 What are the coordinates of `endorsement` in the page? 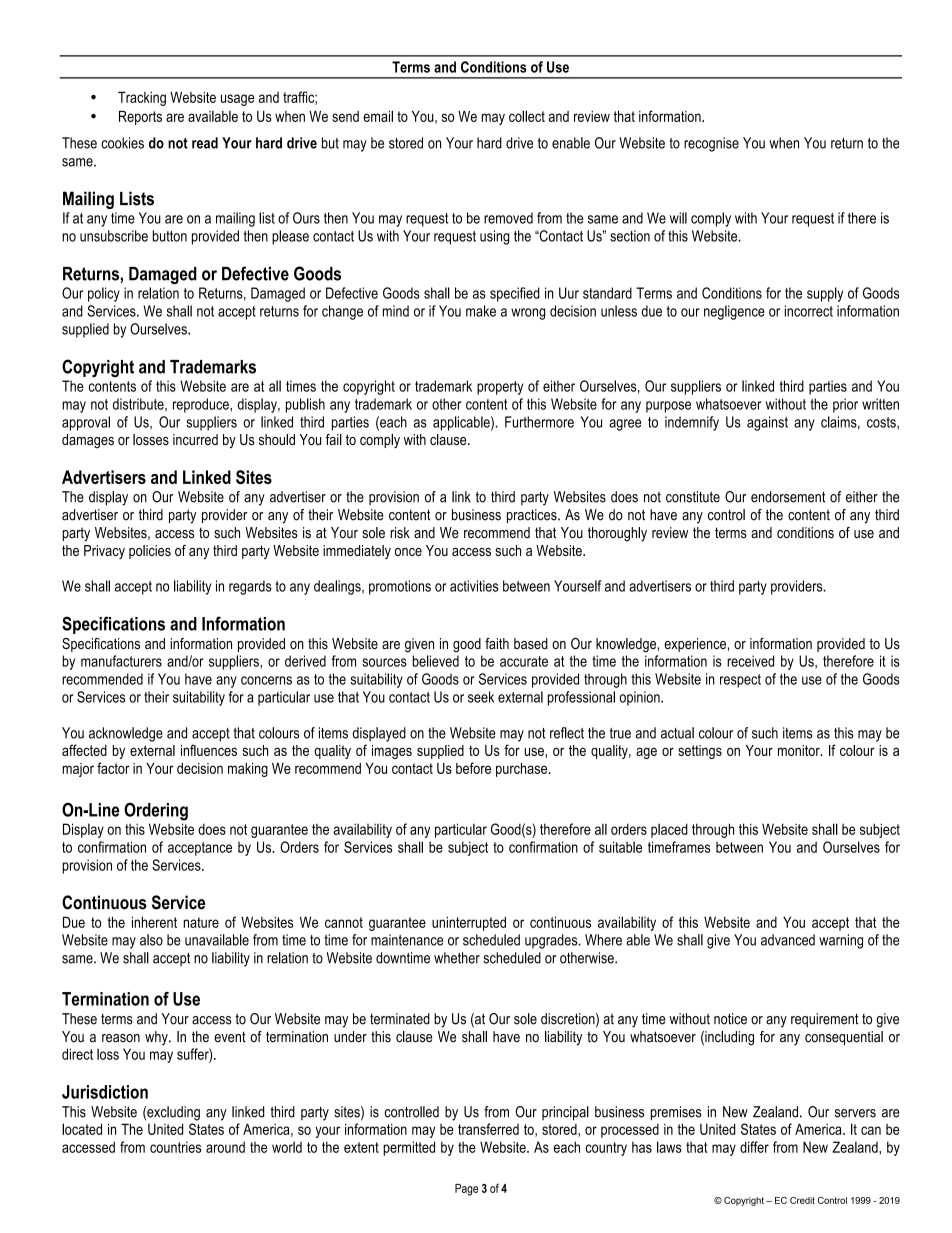 It's located at (788, 497).
